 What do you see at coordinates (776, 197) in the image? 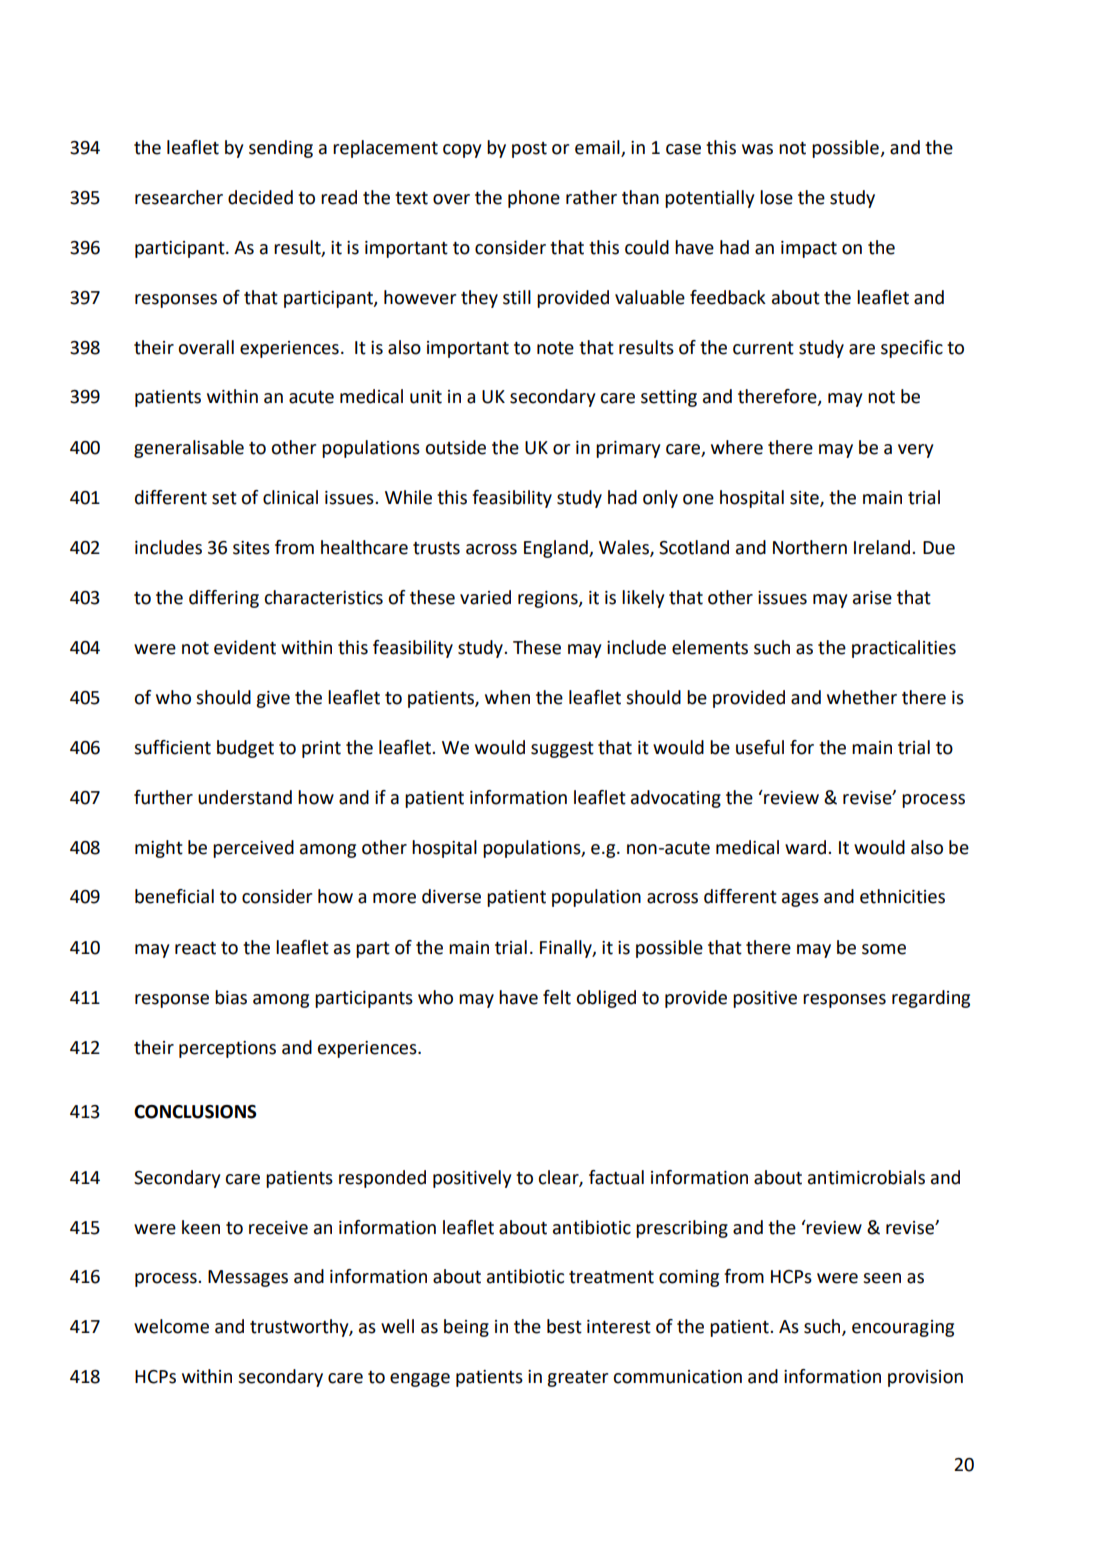
I see `lose` at bounding box center [776, 197].
